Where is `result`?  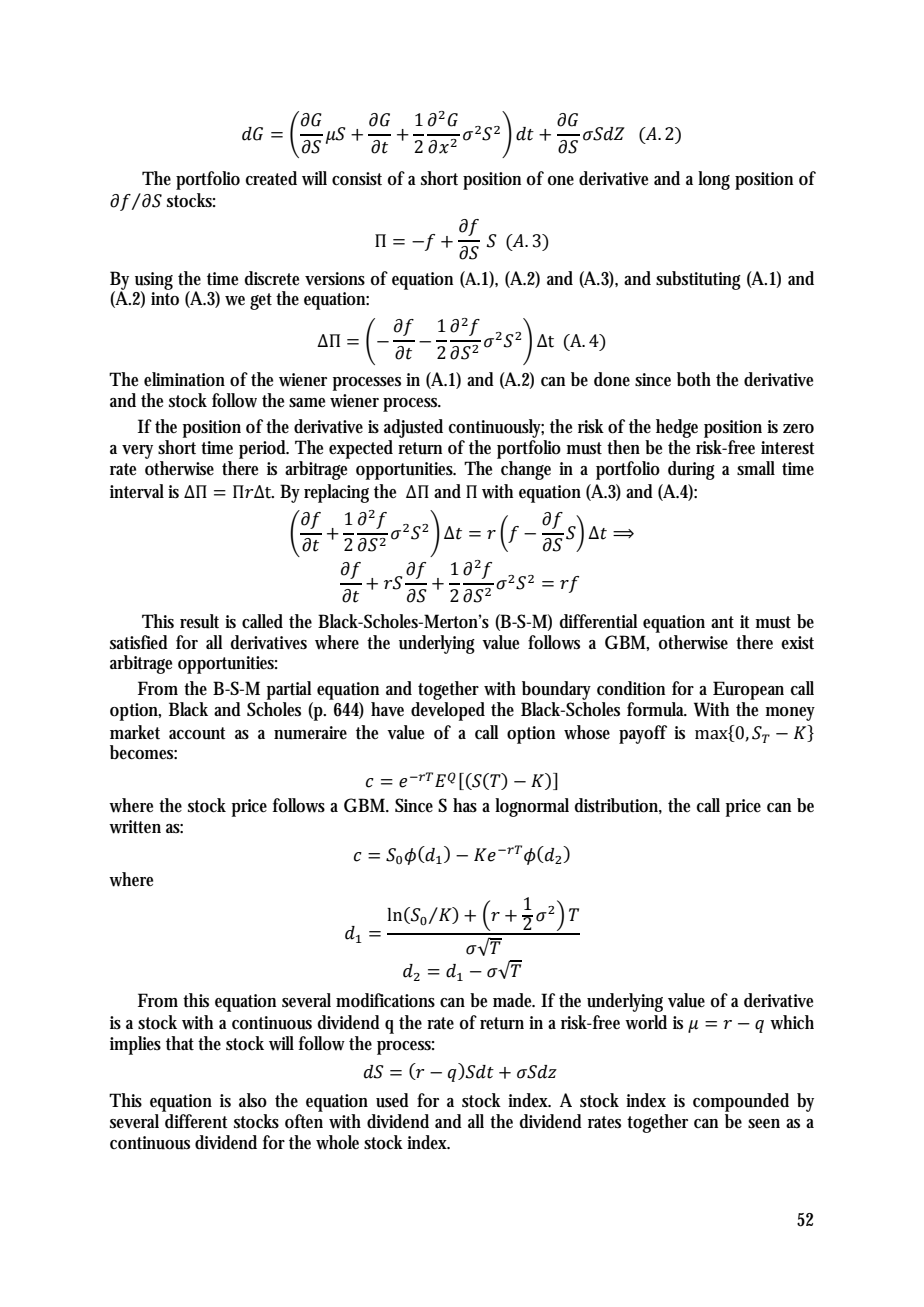 result is located at coordinates (199, 621).
